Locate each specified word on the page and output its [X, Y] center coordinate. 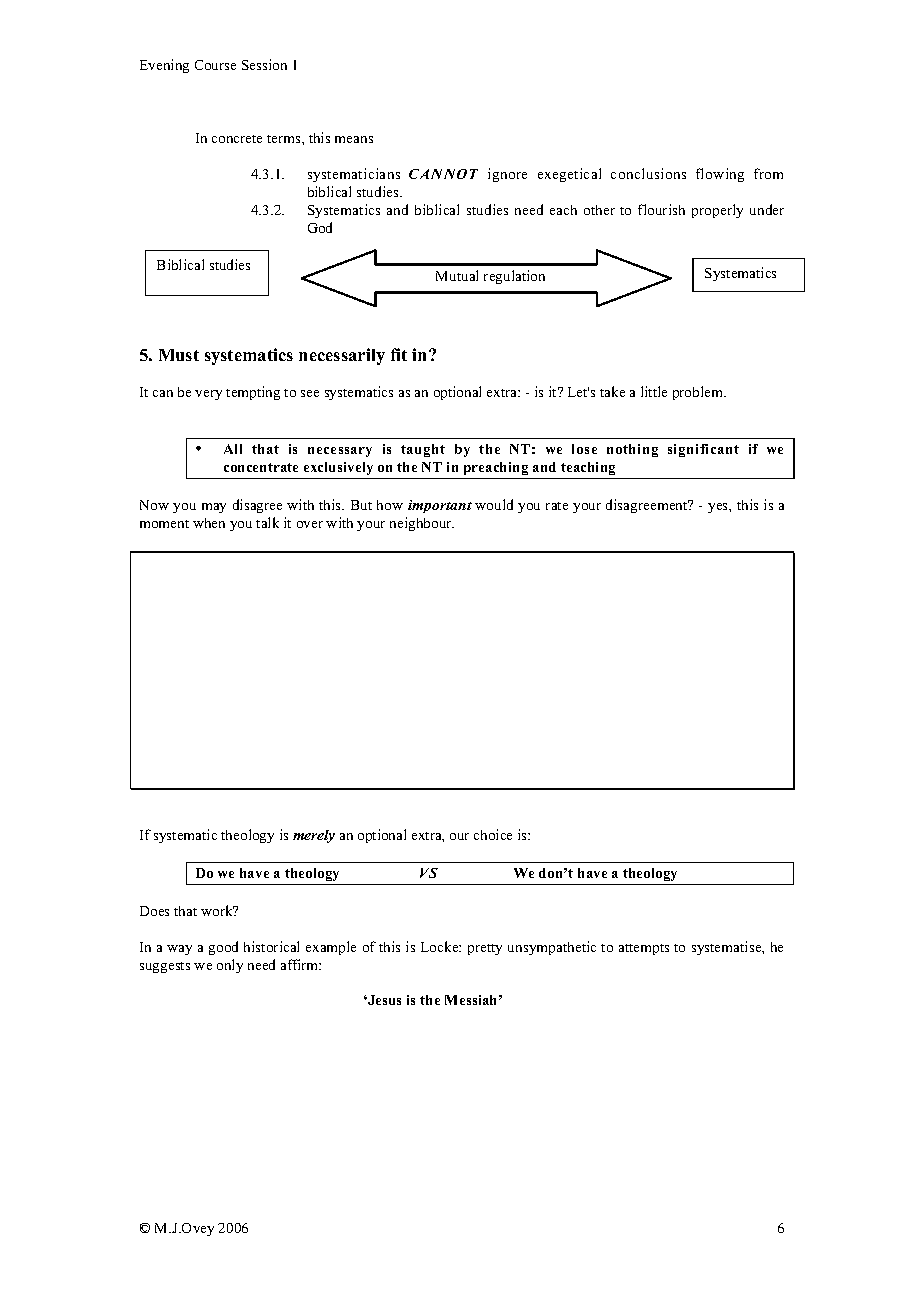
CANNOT [443, 174]
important [440, 506]
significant [703, 450]
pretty [485, 949]
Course [215, 65]
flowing [720, 175]
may [214, 508]
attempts [644, 949]
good [223, 948]
